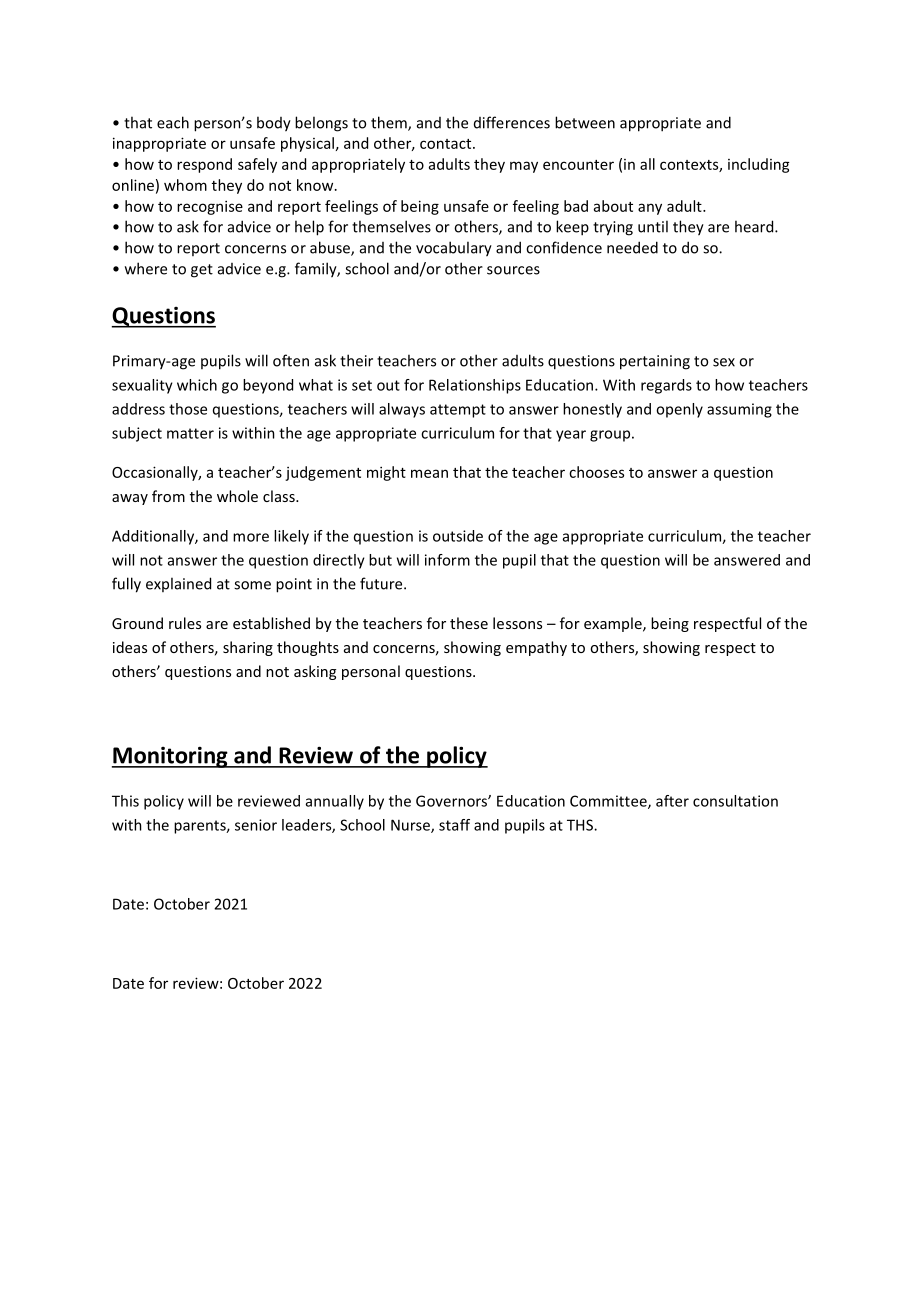  What do you see at coordinates (256, 825) in the document?
I see `senior` at bounding box center [256, 825].
